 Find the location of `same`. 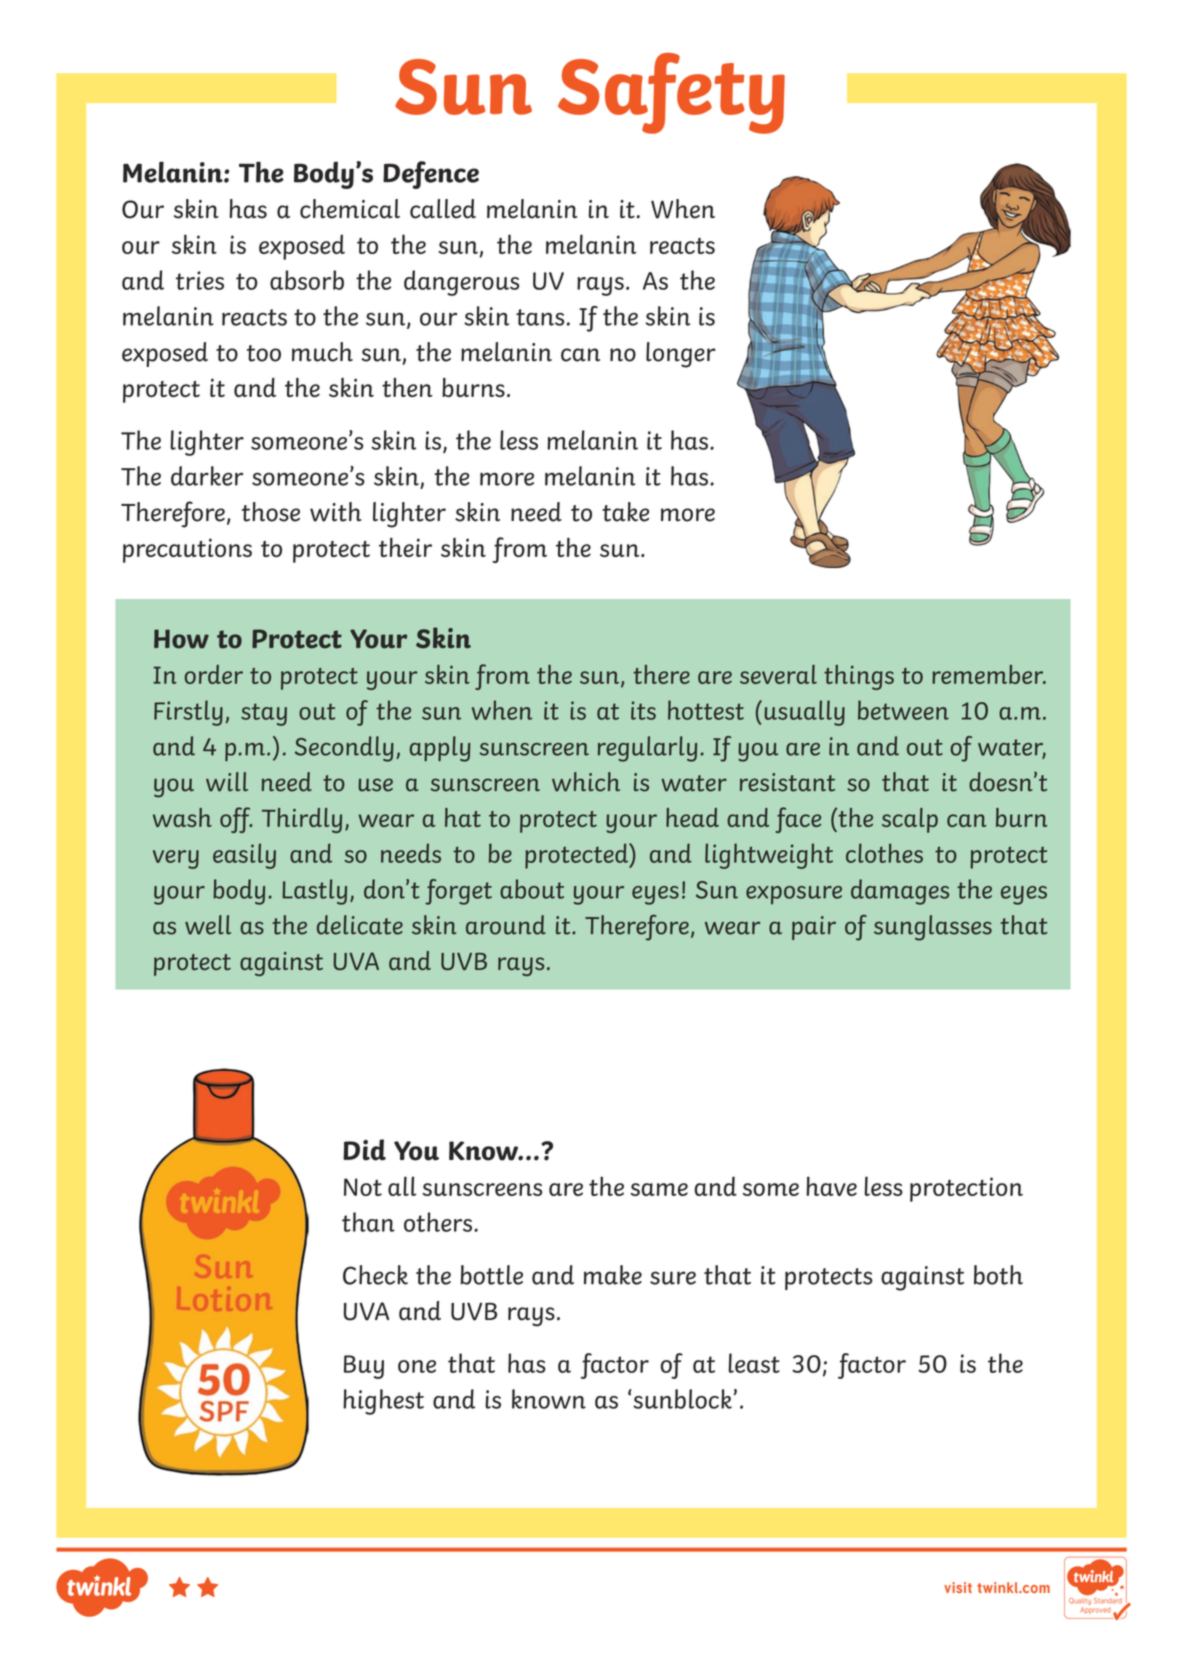

same is located at coordinates (659, 1189).
